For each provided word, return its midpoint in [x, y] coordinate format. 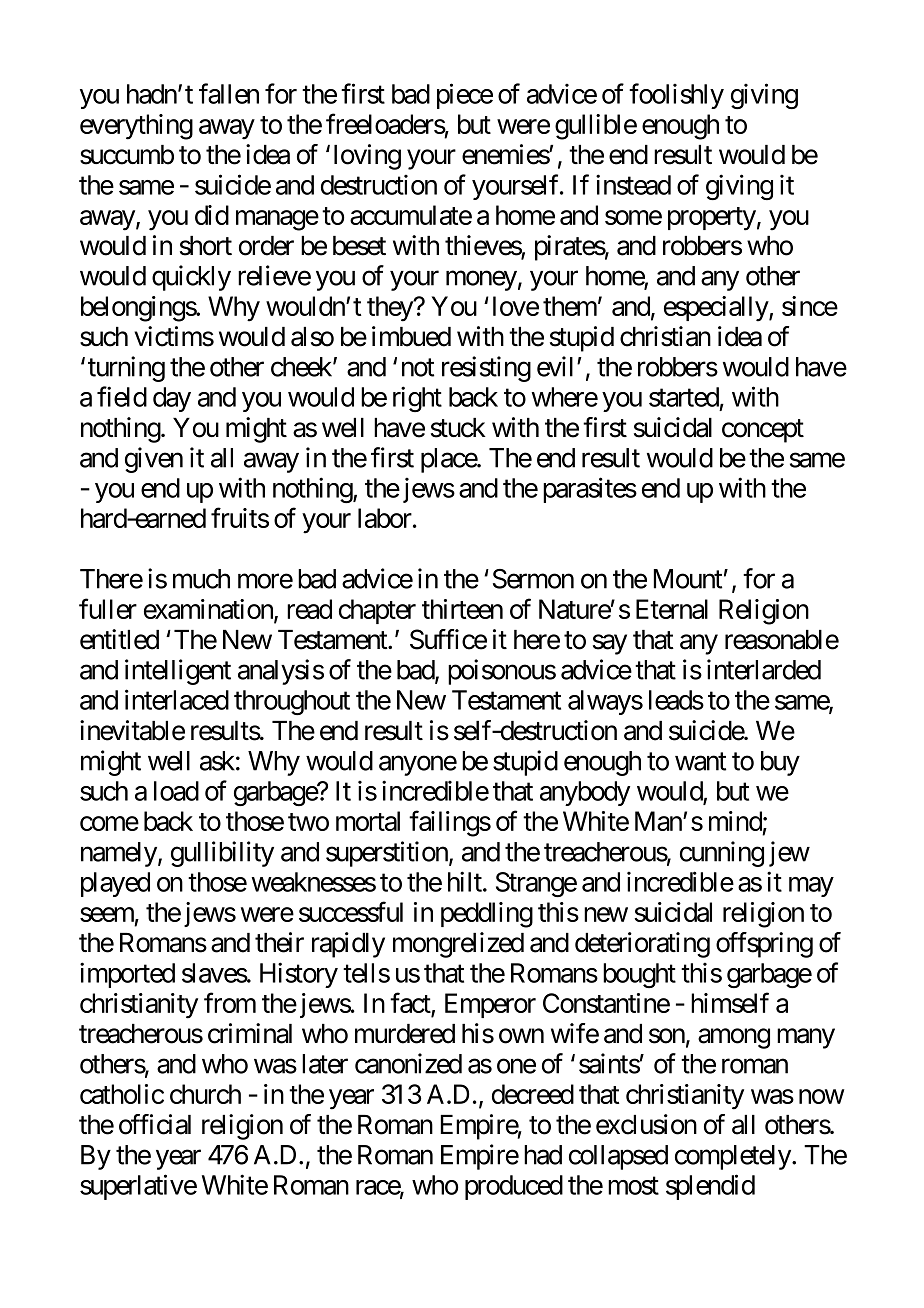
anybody [585, 793]
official [155, 1124]
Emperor [490, 1005]
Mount [688, 579]
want [700, 762]
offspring [764, 945]
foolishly [676, 96]
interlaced [177, 699]
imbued [411, 336]
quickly [191, 278]
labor [385, 518]
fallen [229, 93]
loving [367, 157]
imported [127, 975]
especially [717, 309]
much [201, 579]
